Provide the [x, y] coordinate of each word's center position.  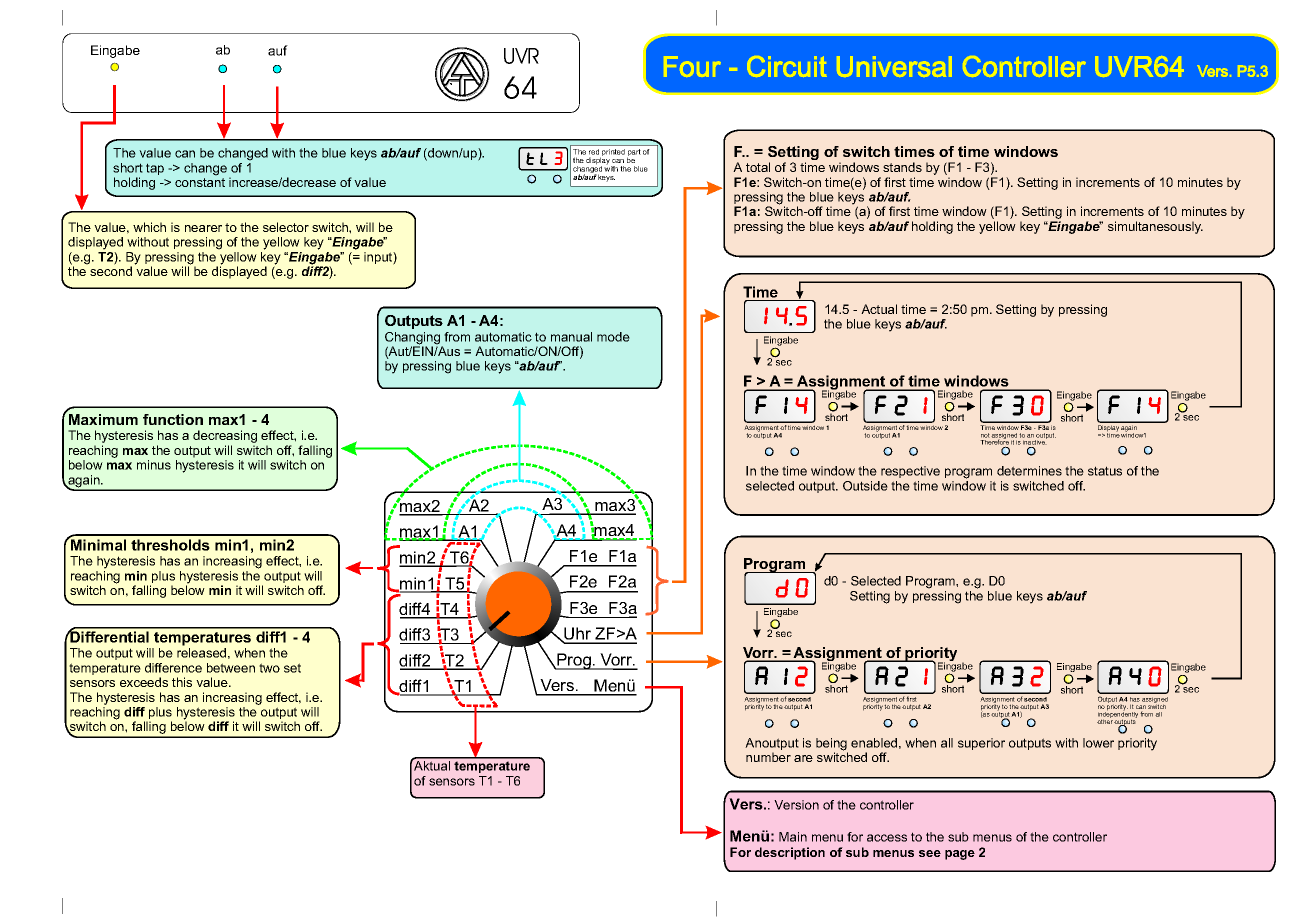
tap [155, 169]
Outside [865, 486]
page [960, 855]
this [182, 682]
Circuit [787, 66]
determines [1029, 471]
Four [692, 66]
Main [793, 837]
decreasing [225, 438]
